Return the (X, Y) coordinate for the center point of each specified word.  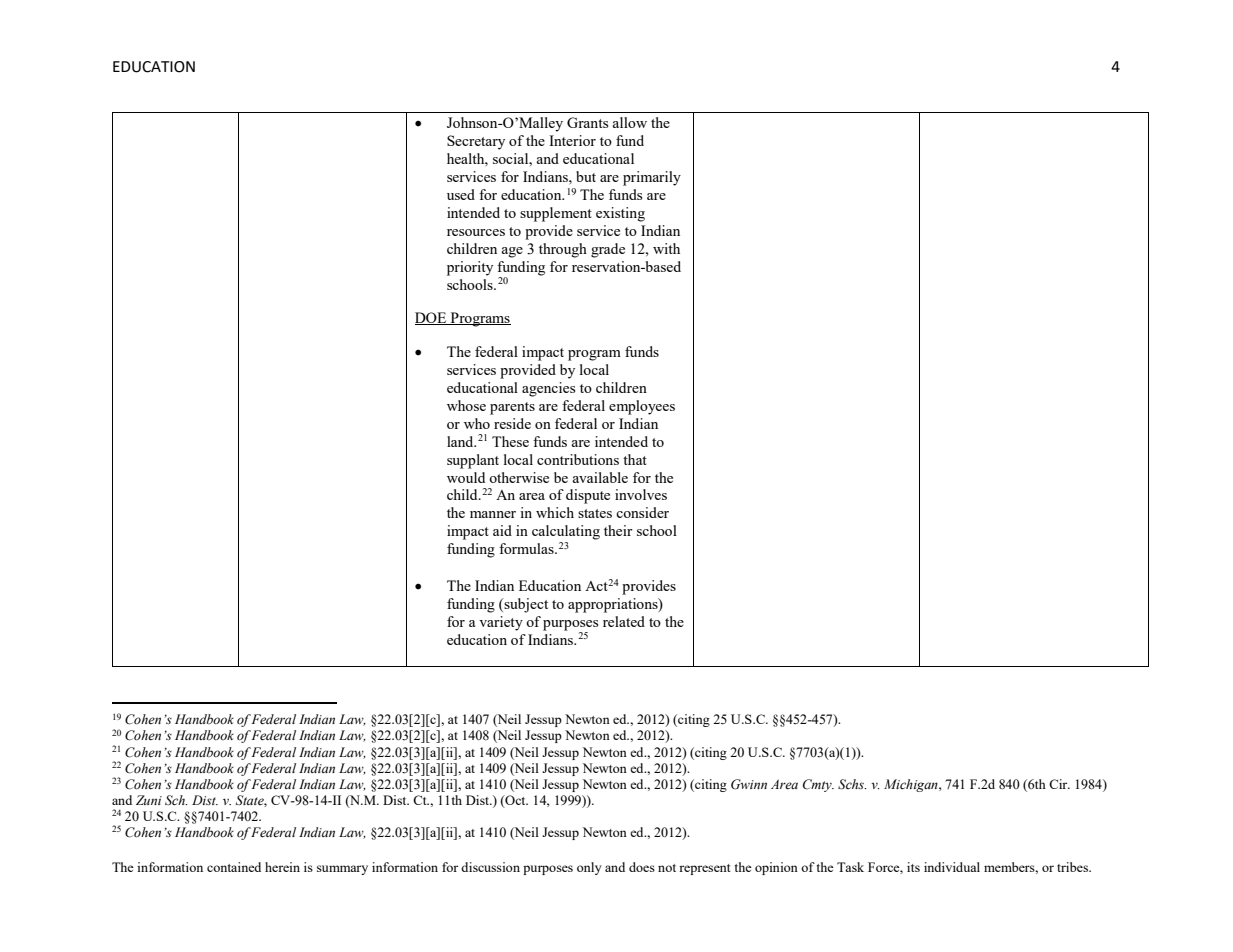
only (589, 868)
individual (952, 867)
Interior (572, 140)
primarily (652, 178)
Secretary (476, 142)
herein (282, 867)
